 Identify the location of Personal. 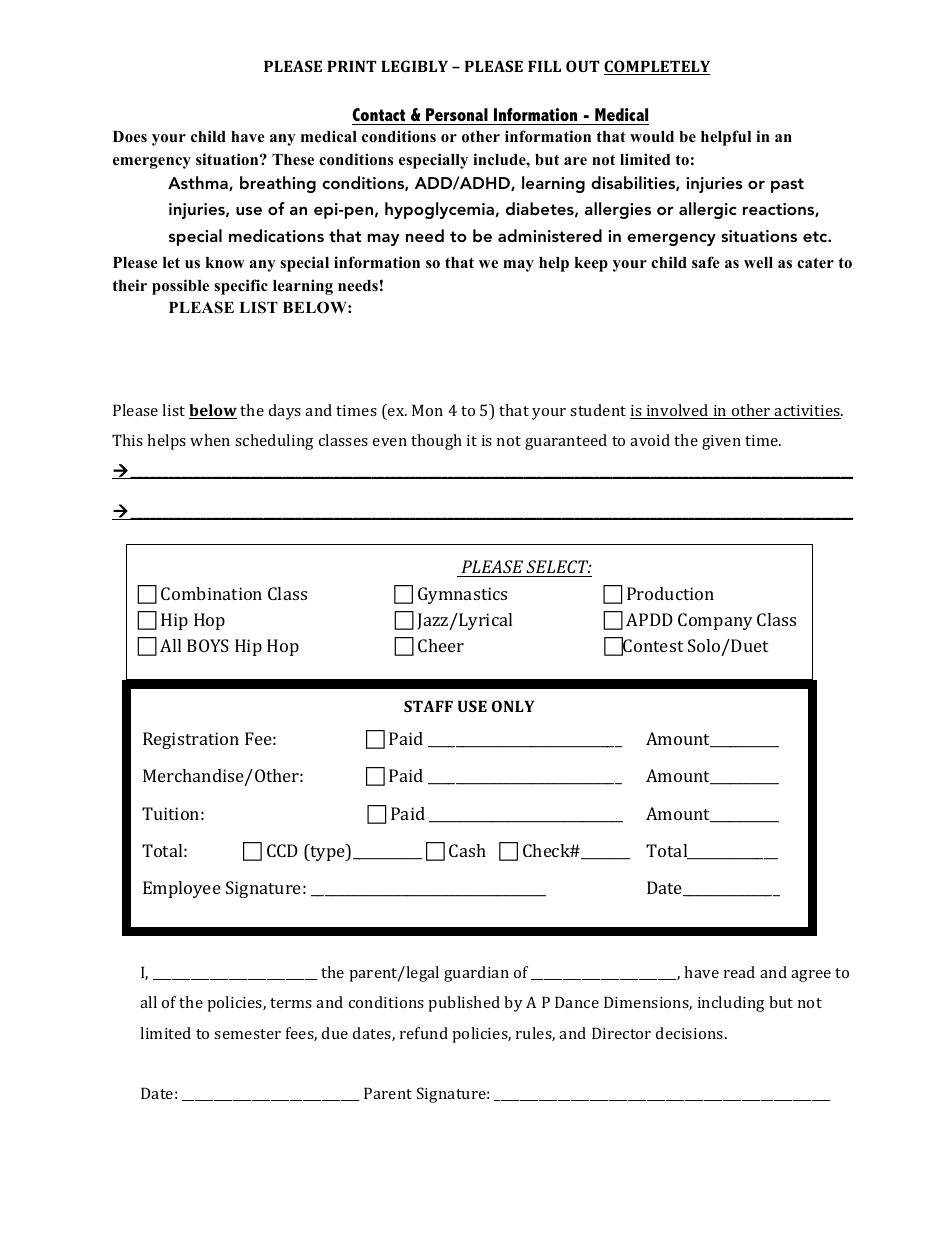
(457, 114).
